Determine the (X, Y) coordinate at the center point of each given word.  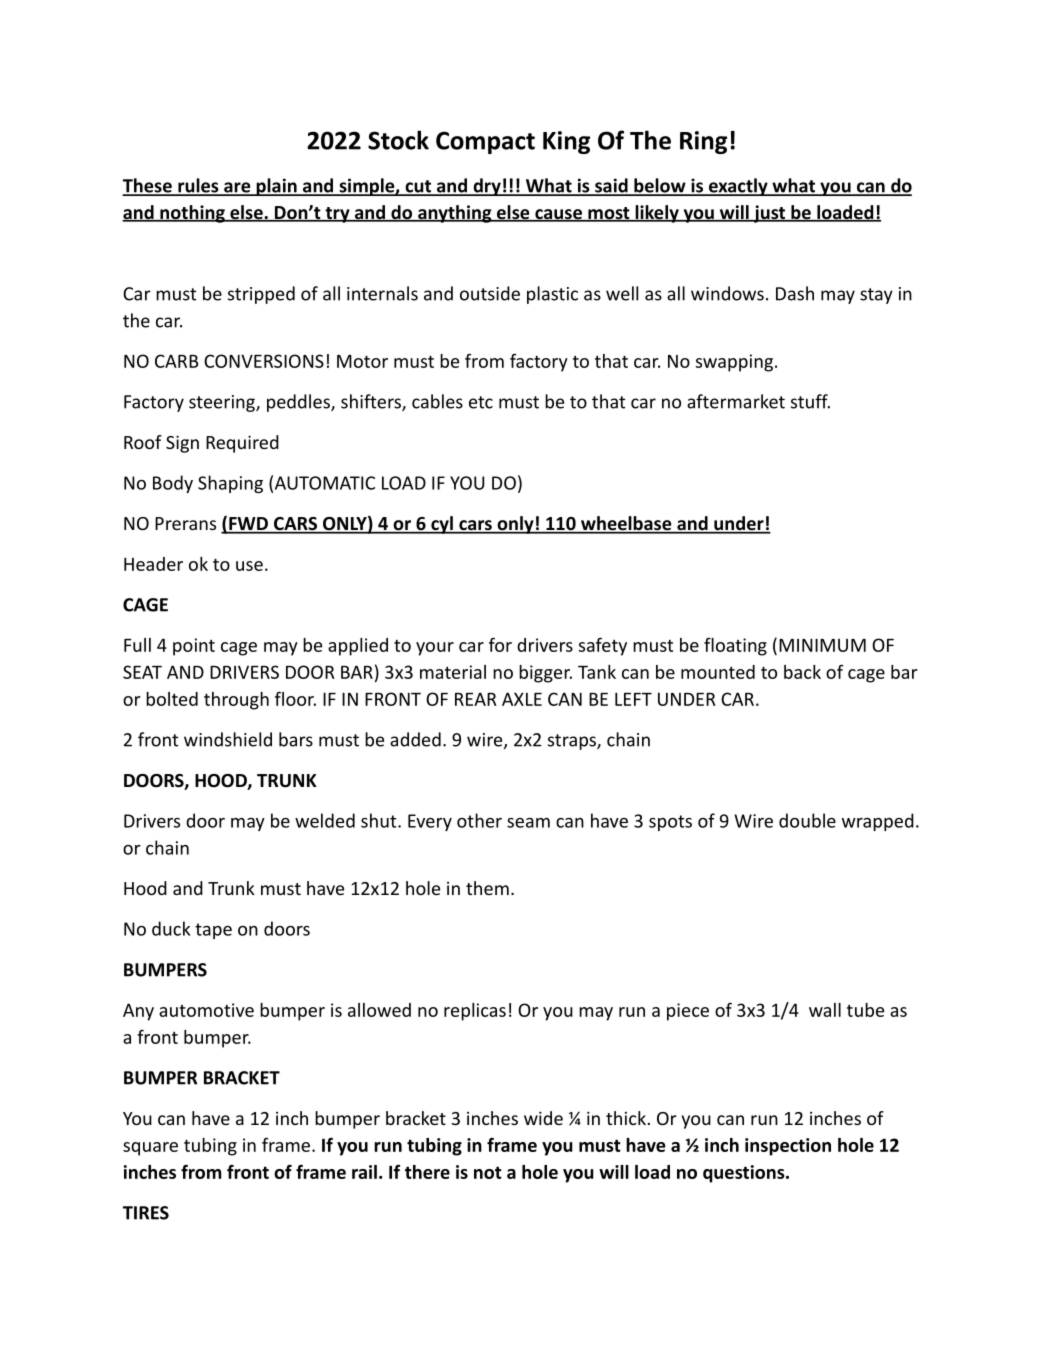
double (807, 820)
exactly (738, 187)
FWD (248, 525)
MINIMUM (822, 645)
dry (487, 187)
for (500, 644)
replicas (475, 1012)
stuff (810, 401)
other (479, 820)
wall (825, 1010)
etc (481, 402)
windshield (228, 739)
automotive (206, 1010)
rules (198, 186)
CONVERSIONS (264, 361)
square (150, 1149)
